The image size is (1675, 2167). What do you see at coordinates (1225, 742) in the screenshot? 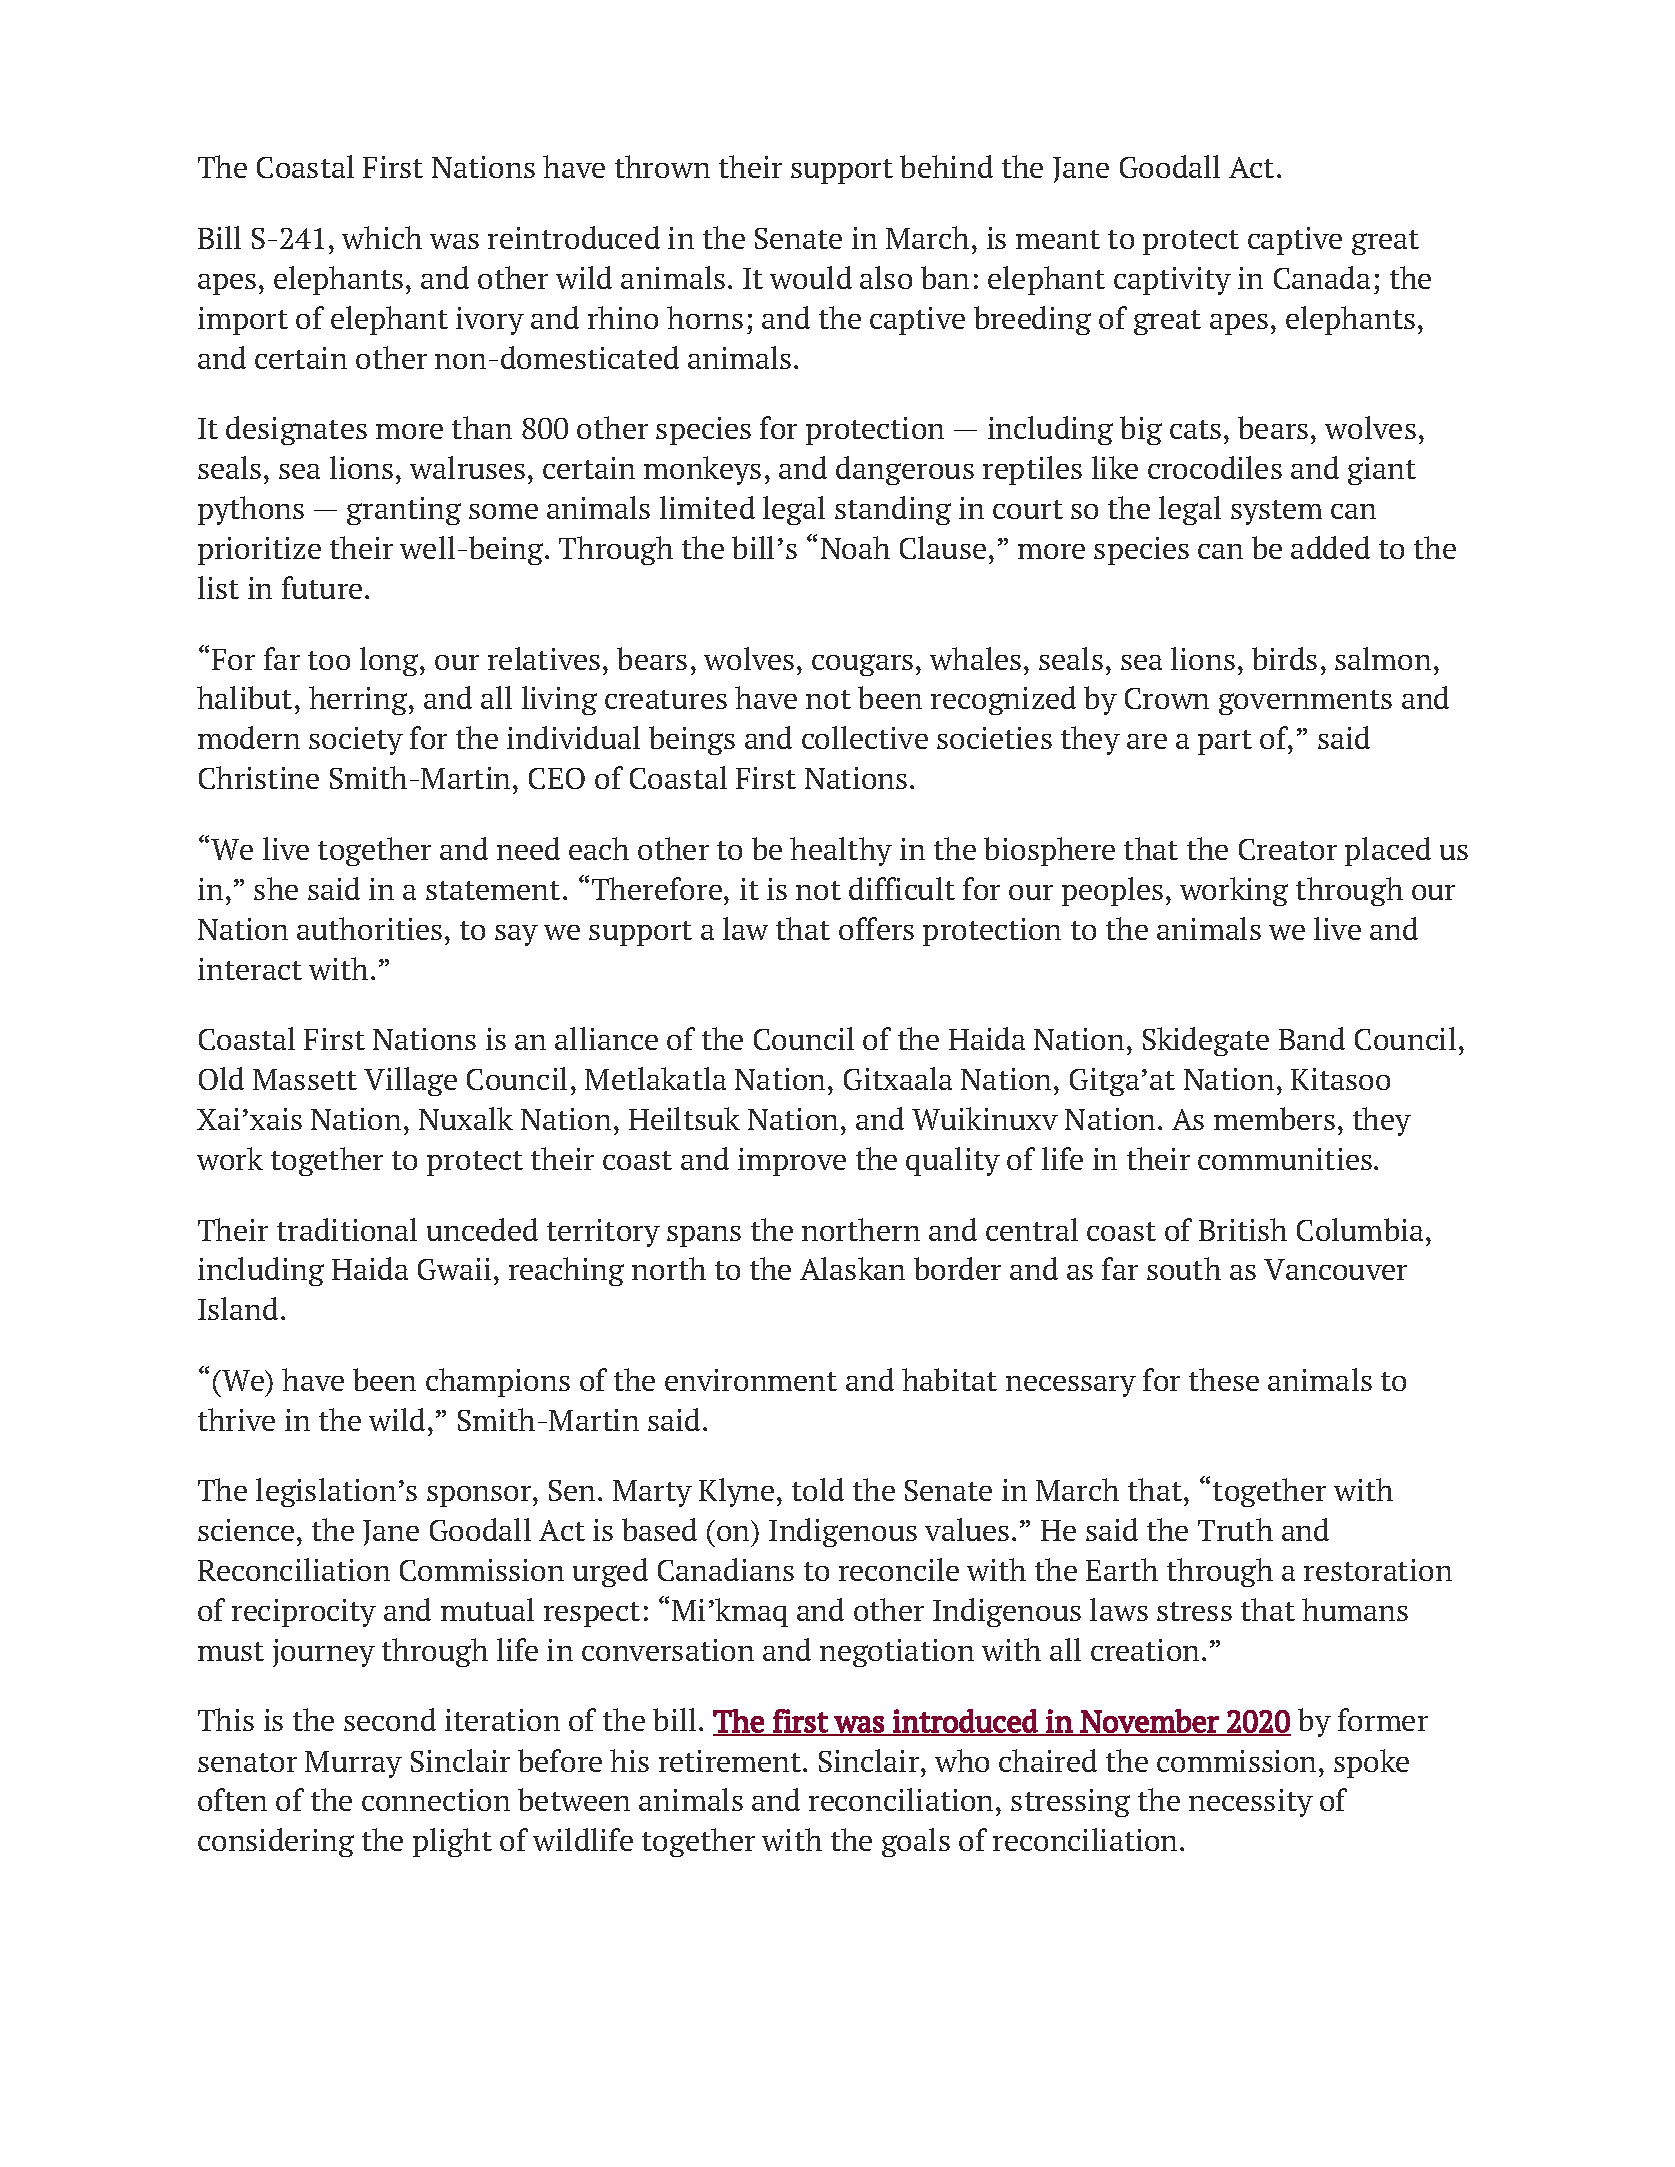
I see `part` at bounding box center [1225, 742].
